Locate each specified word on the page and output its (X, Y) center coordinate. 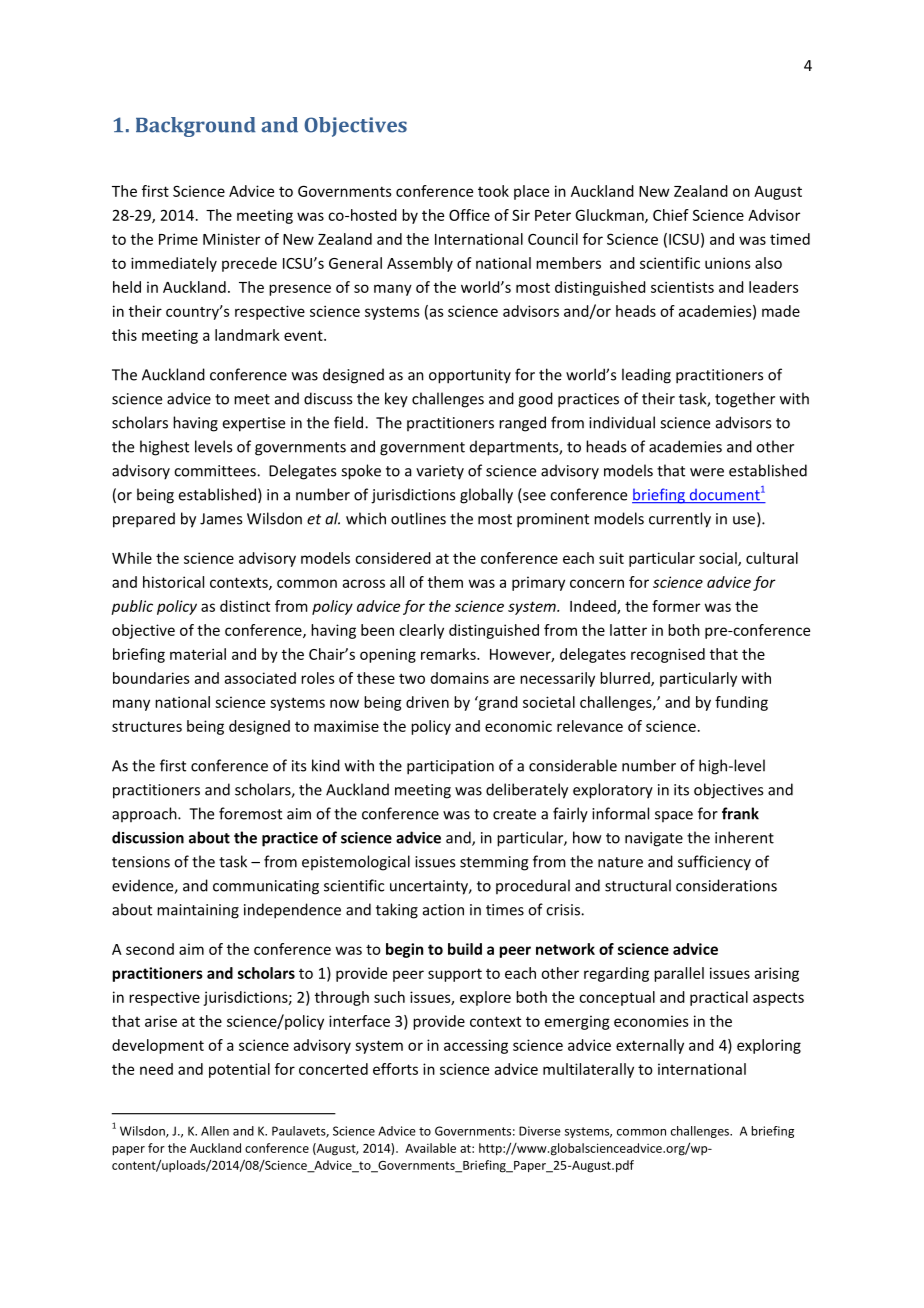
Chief (671, 215)
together (745, 400)
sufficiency (714, 863)
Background (196, 127)
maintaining (198, 911)
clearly (421, 631)
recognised (668, 655)
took (493, 191)
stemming (494, 863)
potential (239, 1070)
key (396, 400)
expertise (254, 424)
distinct (245, 606)
